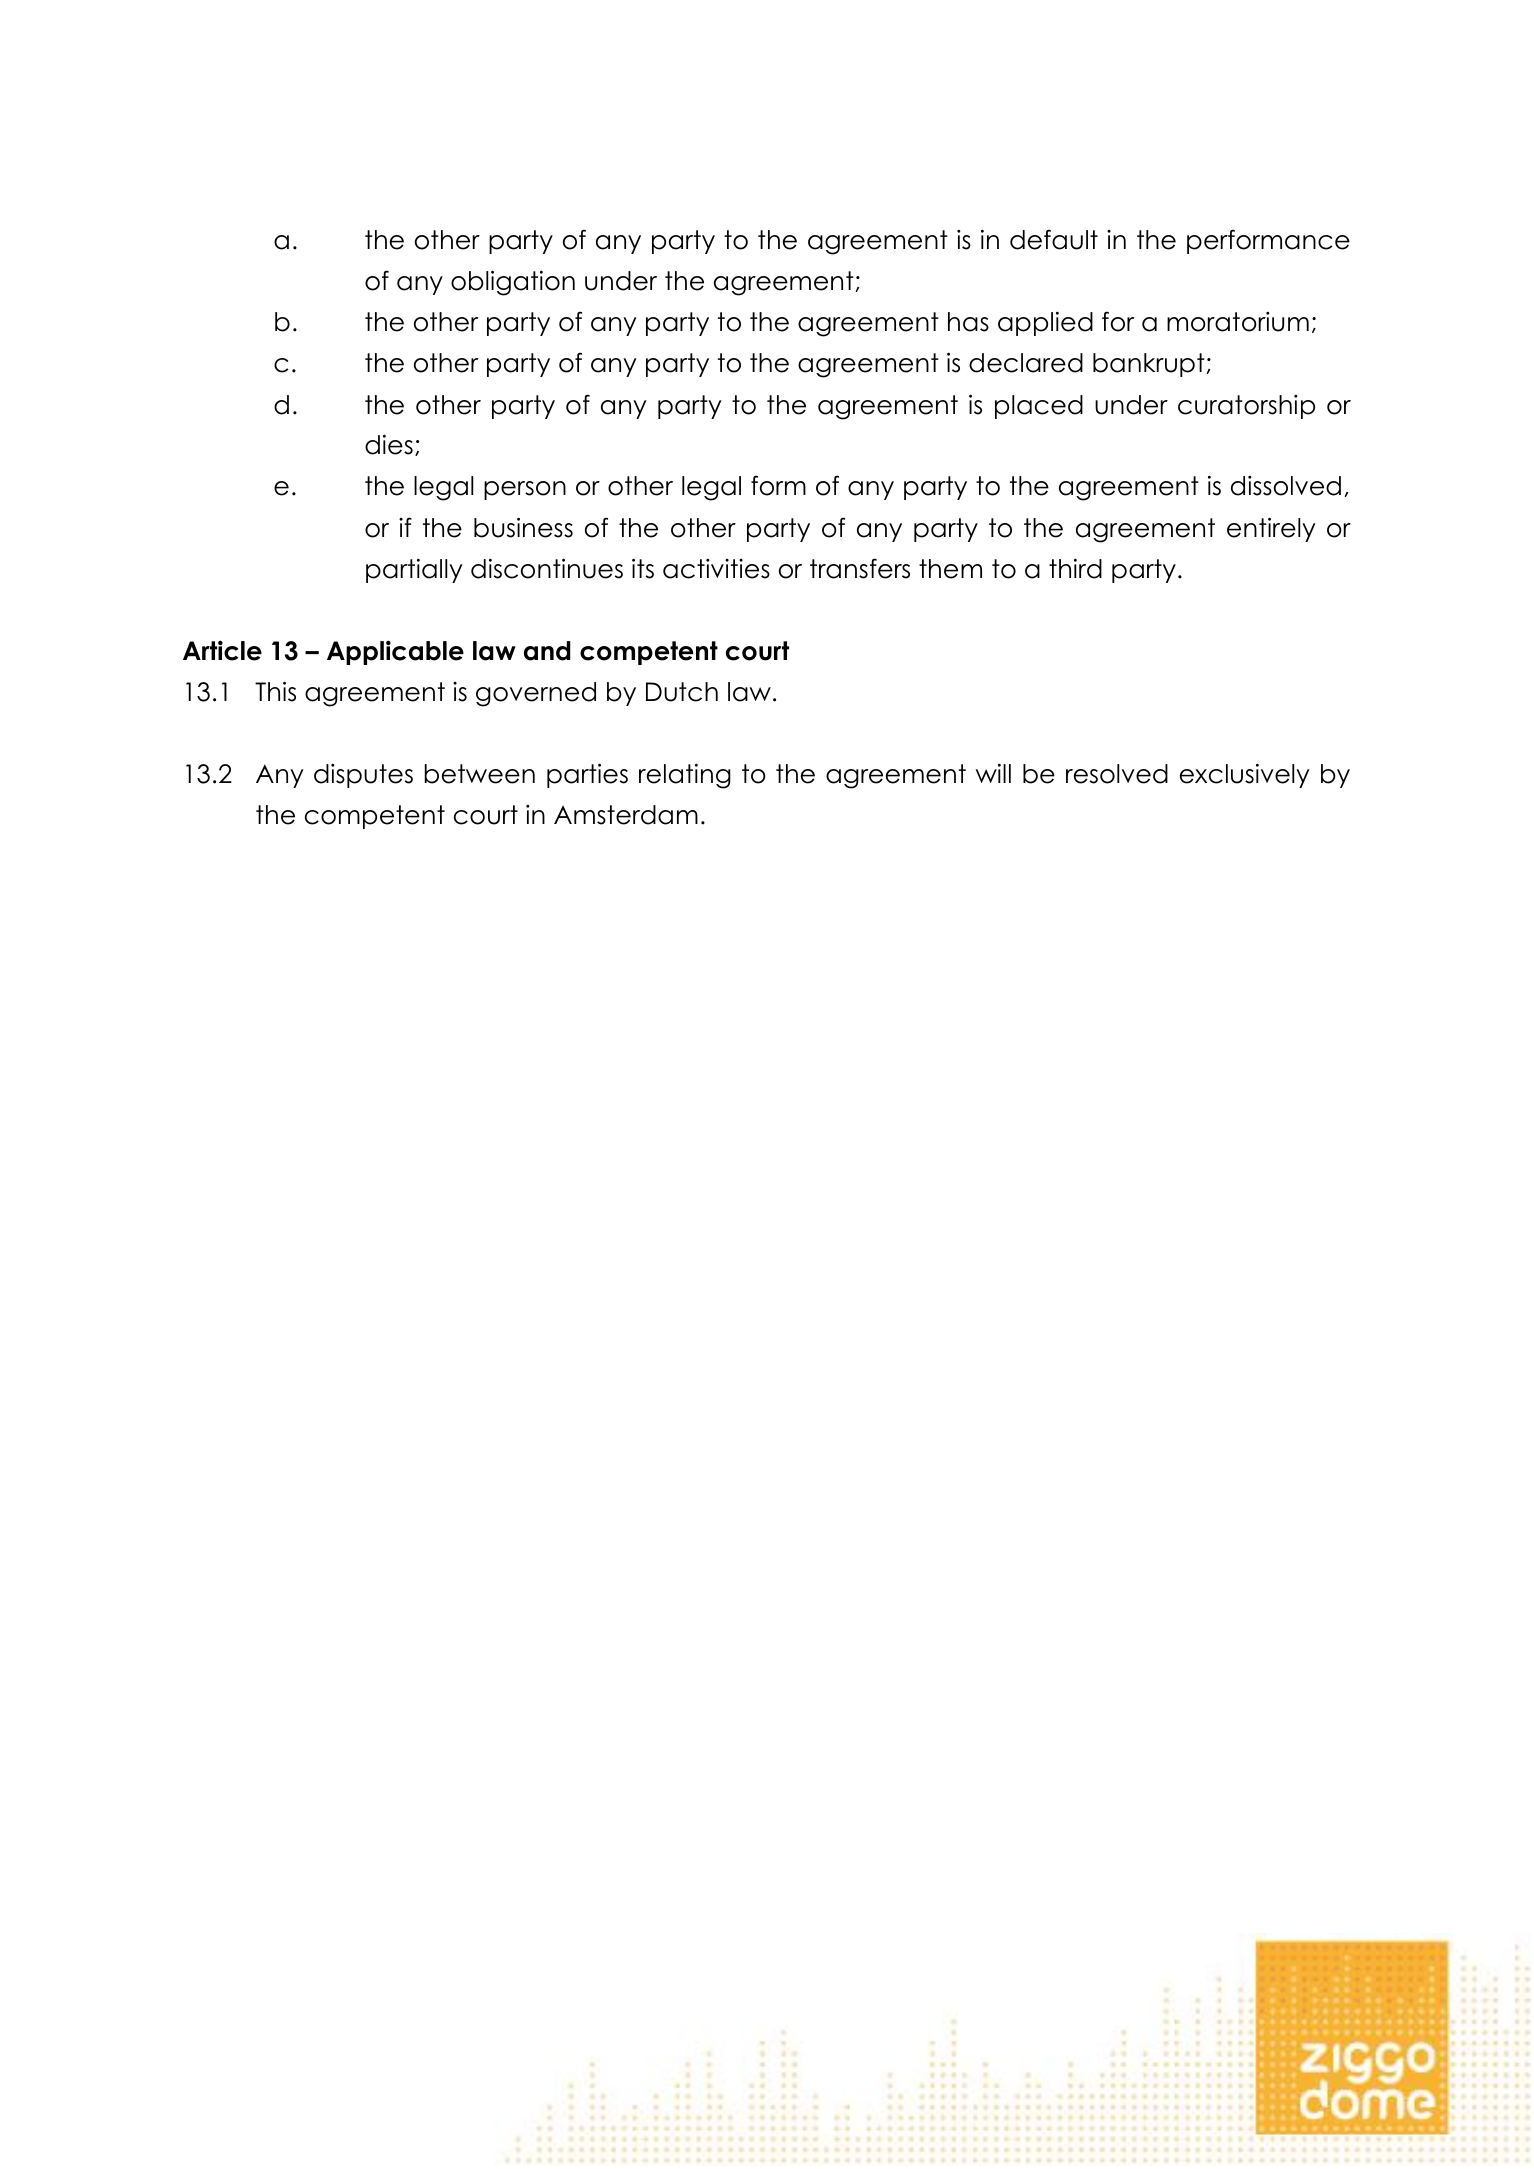  What do you see at coordinates (716, 569) in the image?
I see `activities` at bounding box center [716, 569].
